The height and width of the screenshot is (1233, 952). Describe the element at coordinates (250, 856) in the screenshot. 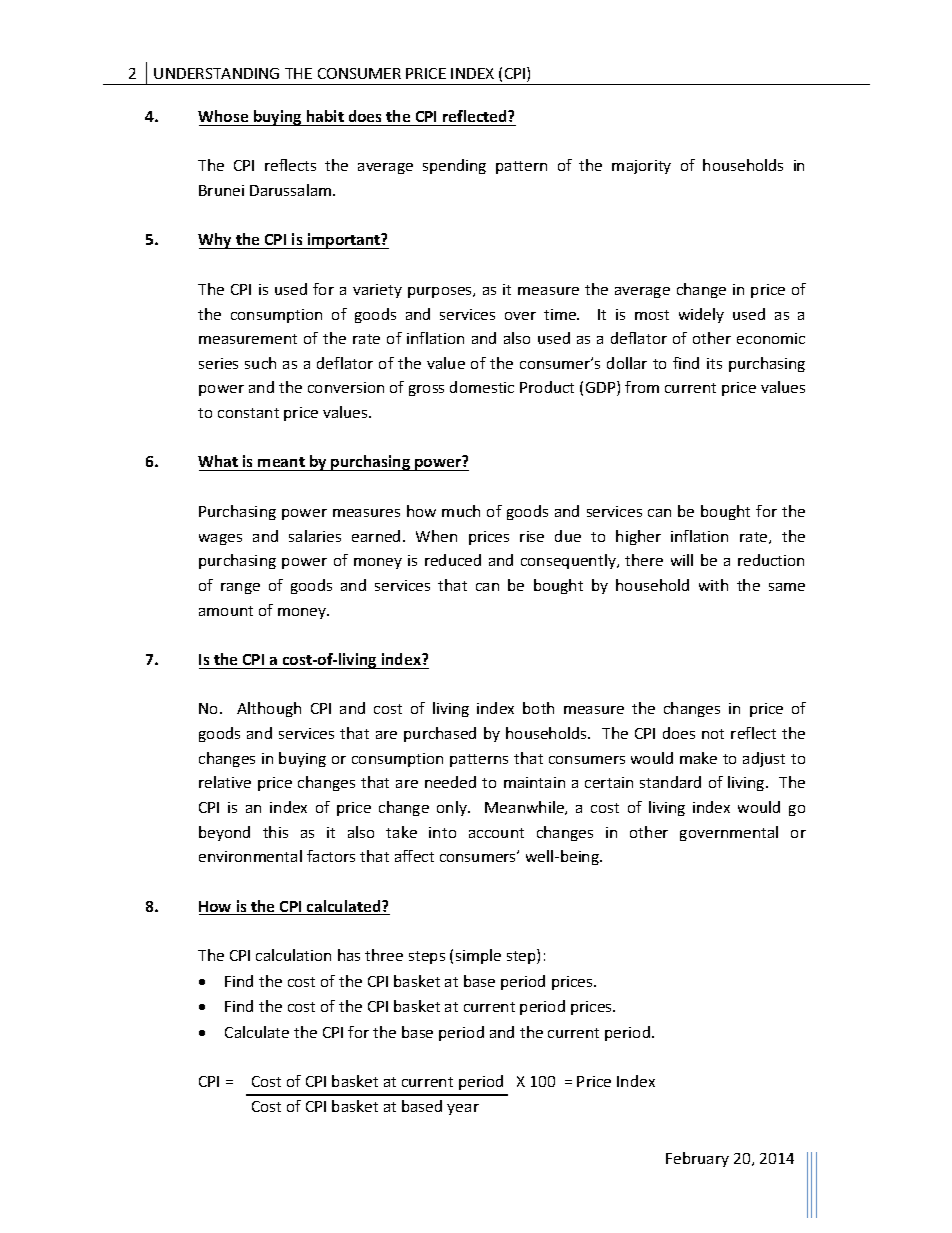

I see `environmental` at that location.
